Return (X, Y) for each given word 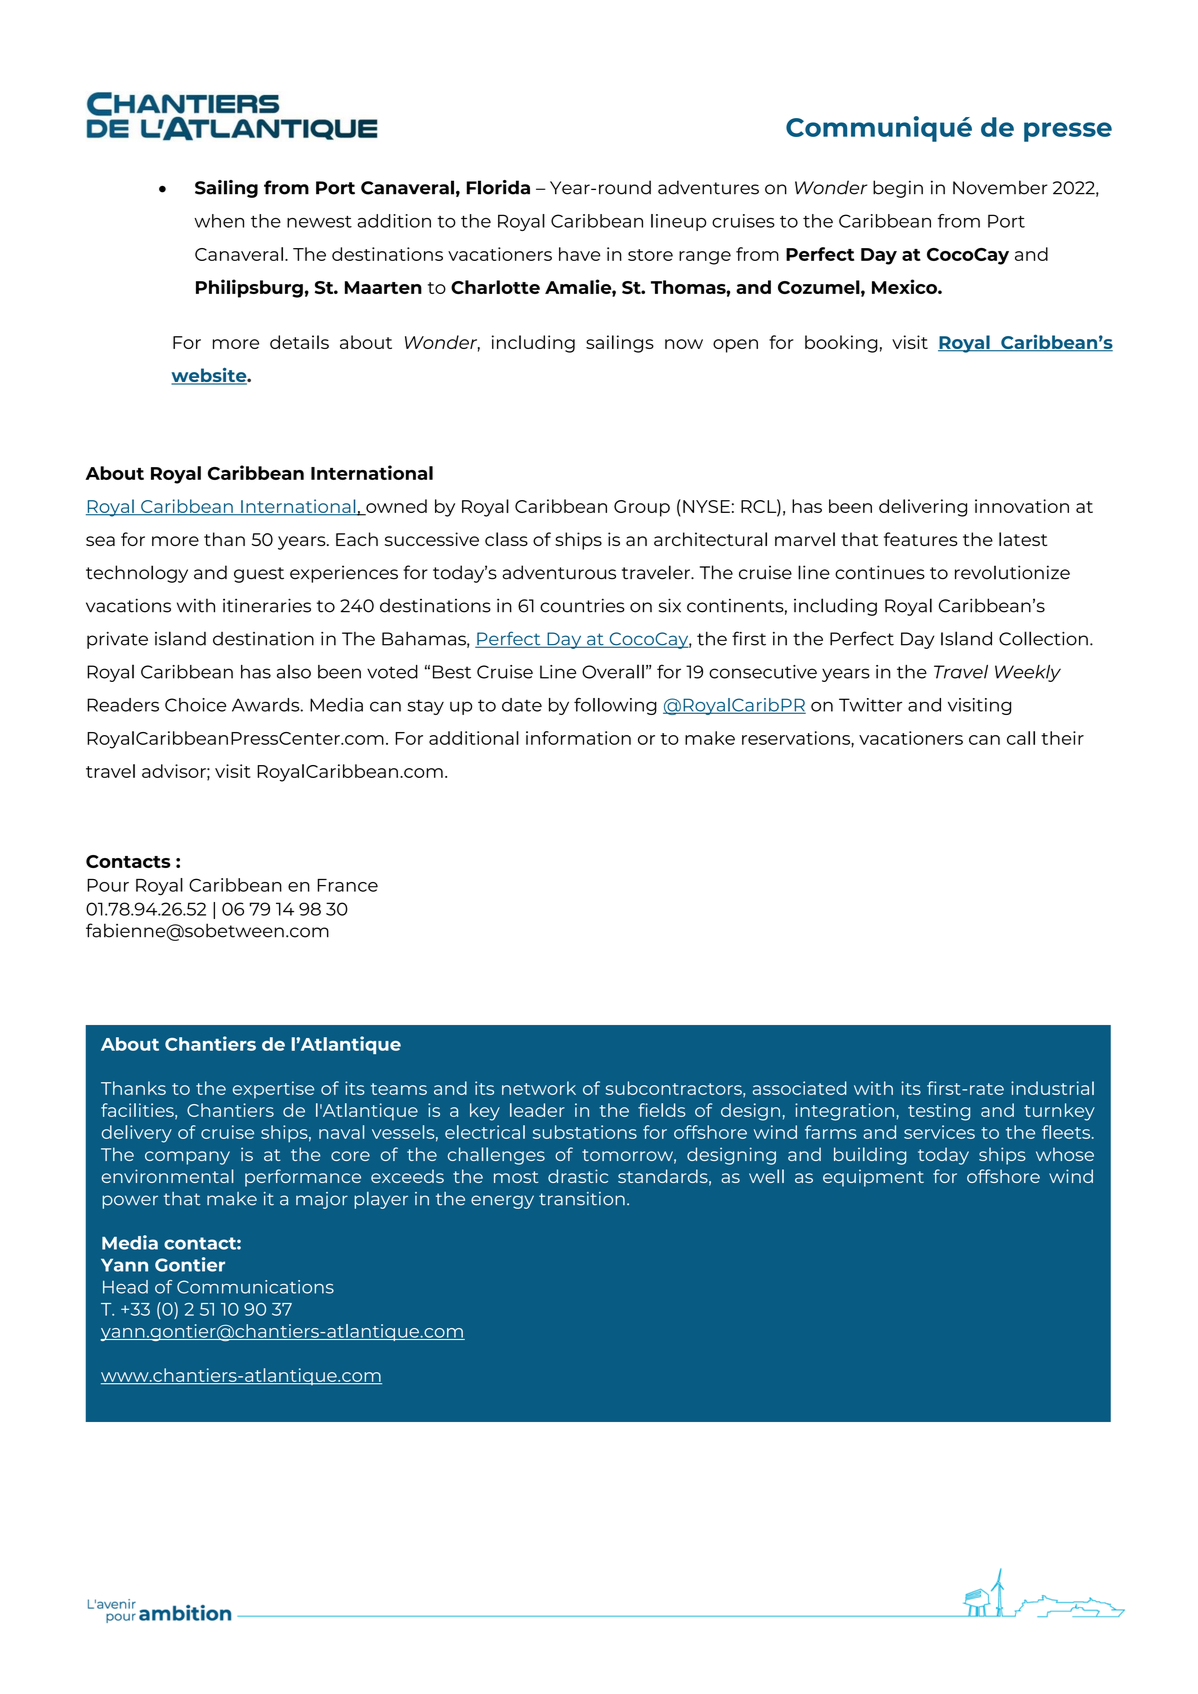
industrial (1052, 1088)
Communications (255, 1287)
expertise (273, 1090)
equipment (873, 1178)
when (219, 221)
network (539, 1088)
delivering (923, 508)
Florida (498, 187)
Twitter (870, 705)
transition (582, 1199)
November (1000, 187)
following (615, 706)
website (210, 376)
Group (642, 508)
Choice (196, 705)
